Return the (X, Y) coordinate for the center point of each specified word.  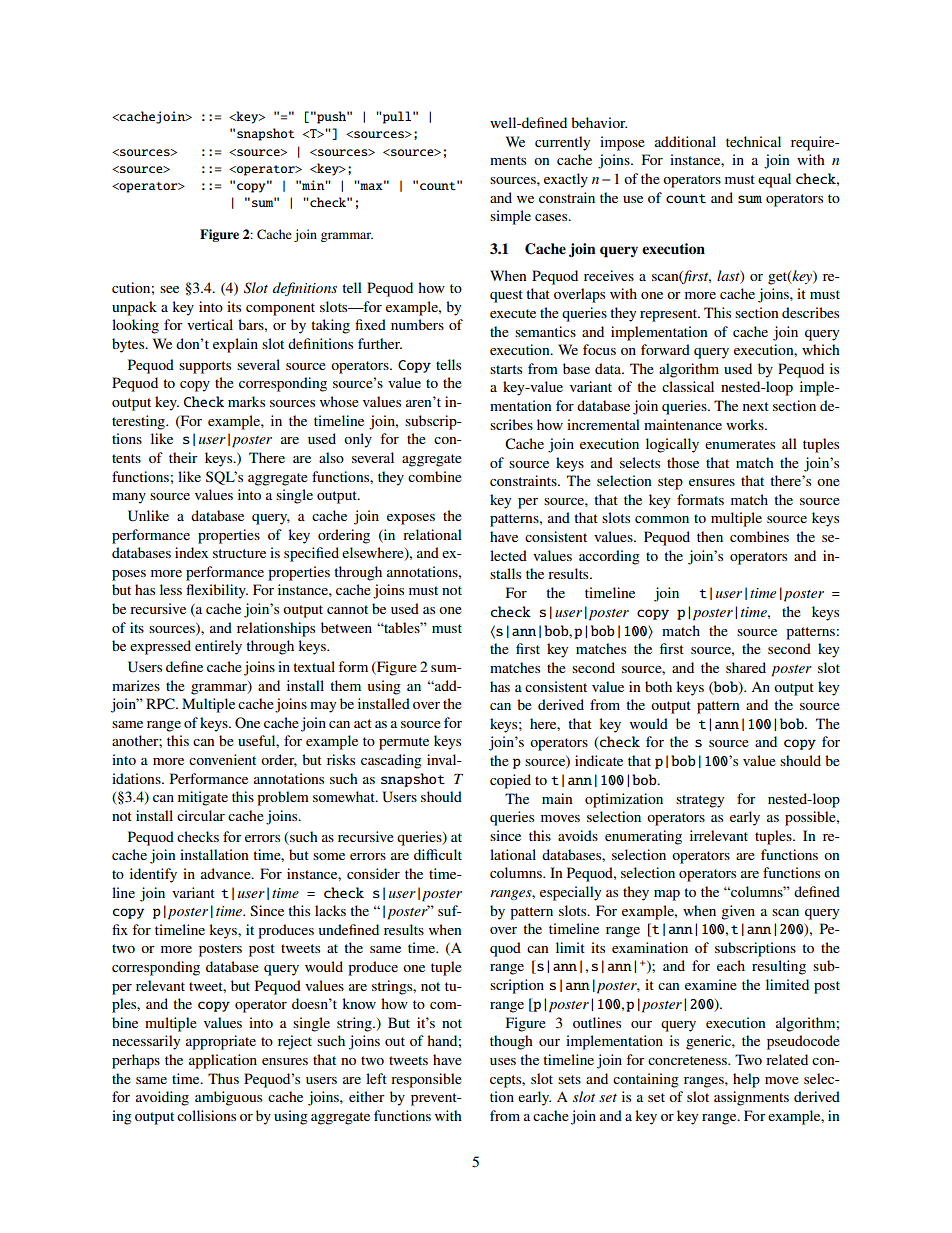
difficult (438, 854)
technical (753, 141)
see (169, 289)
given (738, 912)
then (710, 536)
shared (746, 667)
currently (562, 143)
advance (227, 873)
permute (404, 743)
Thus (223, 1078)
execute (513, 313)
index (191, 552)
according (609, 557)
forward (665, 349)
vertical (210, 324)
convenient (222, 759)
